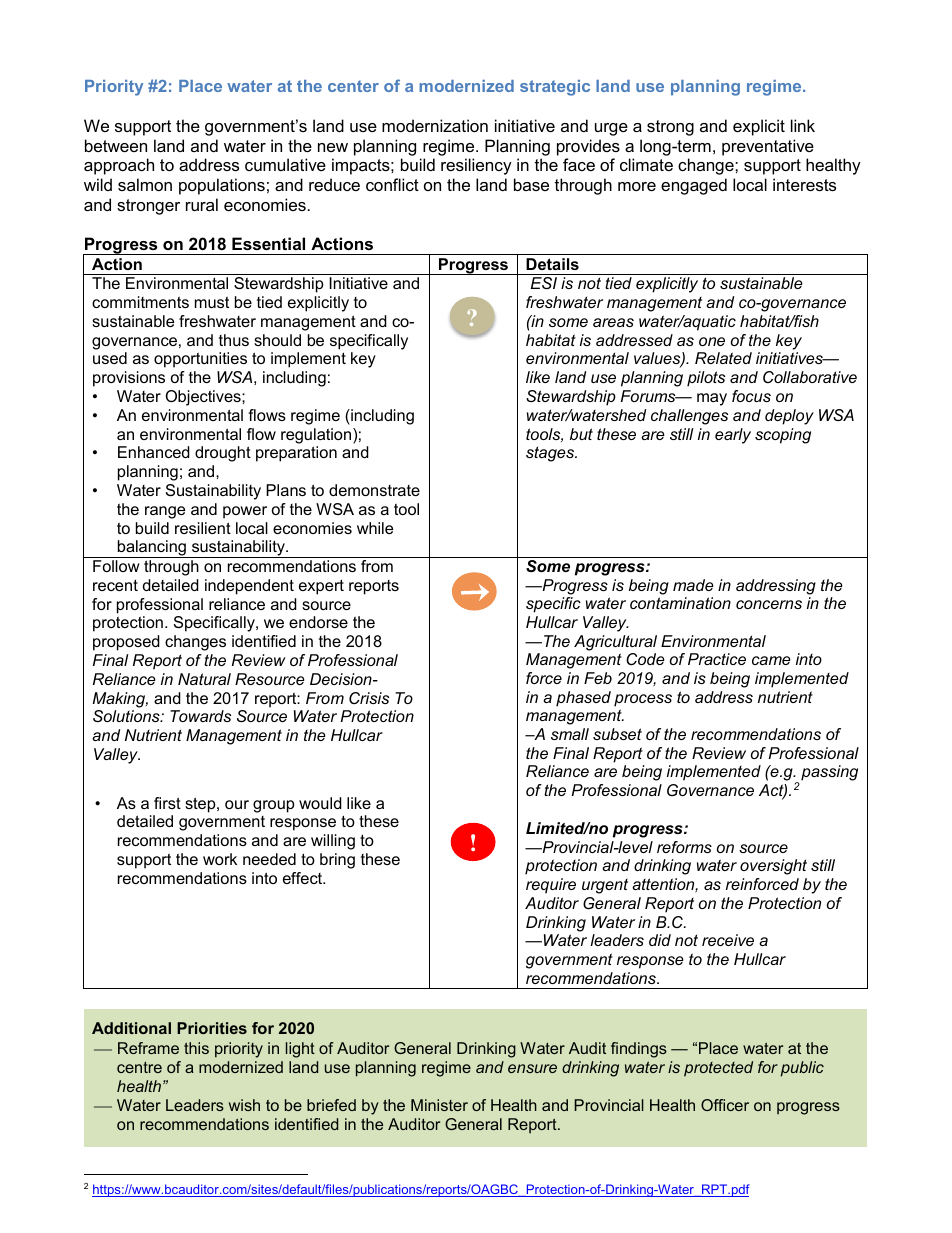 The width and height of the screenshot is (952, 1233). I want to click on concerns, so click(769, 604).
